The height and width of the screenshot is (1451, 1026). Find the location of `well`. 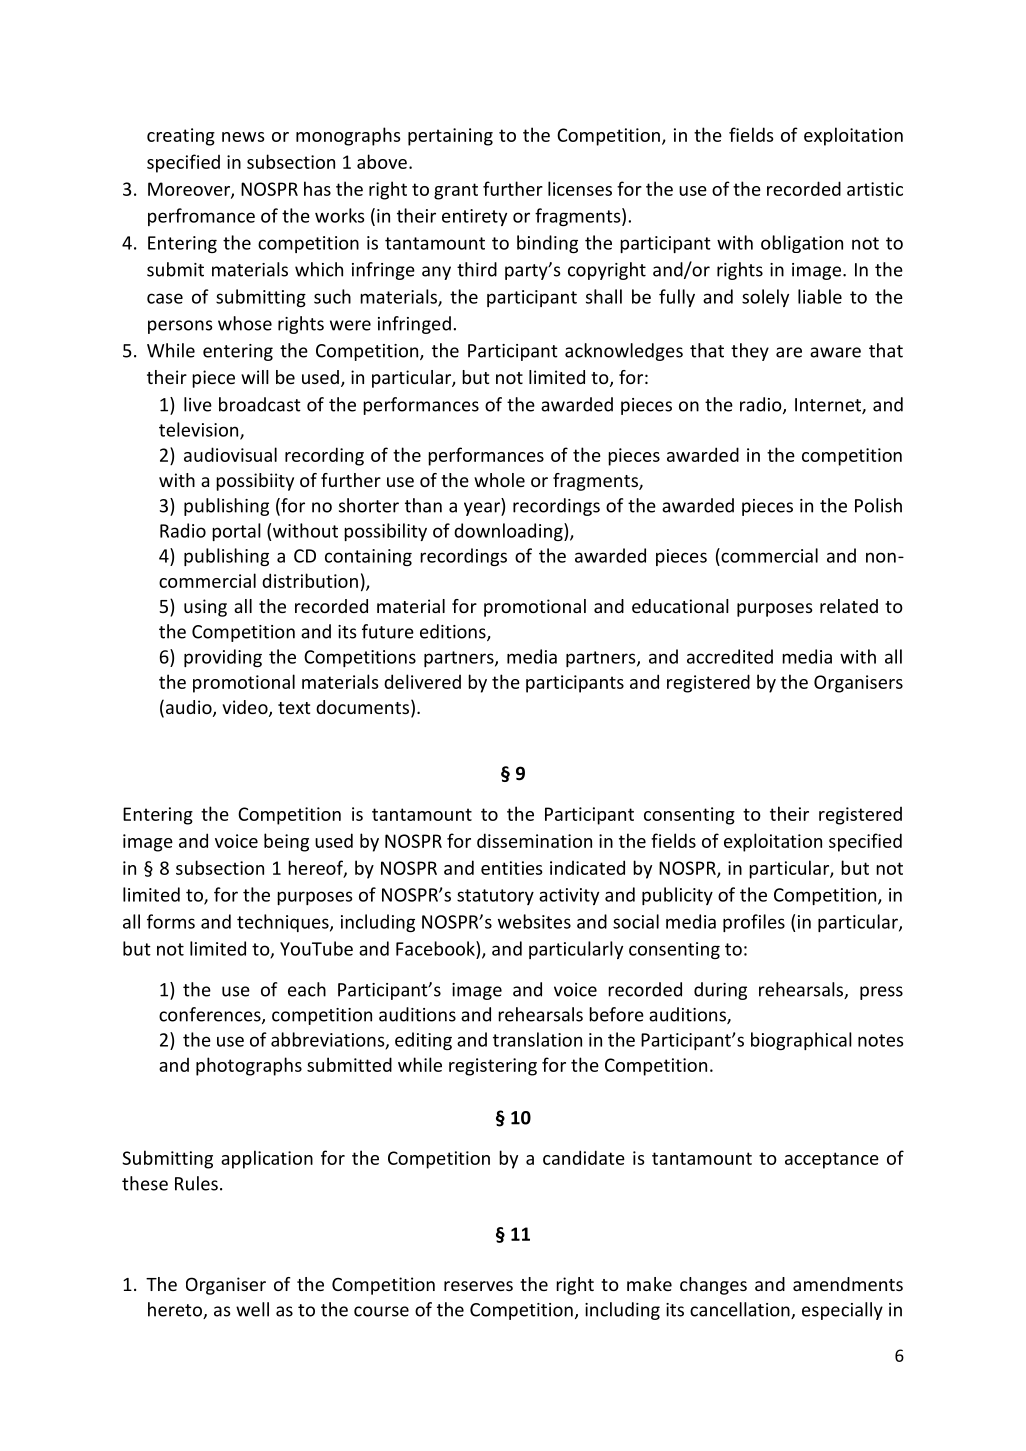

well is located at coordinates (252, 1309).
